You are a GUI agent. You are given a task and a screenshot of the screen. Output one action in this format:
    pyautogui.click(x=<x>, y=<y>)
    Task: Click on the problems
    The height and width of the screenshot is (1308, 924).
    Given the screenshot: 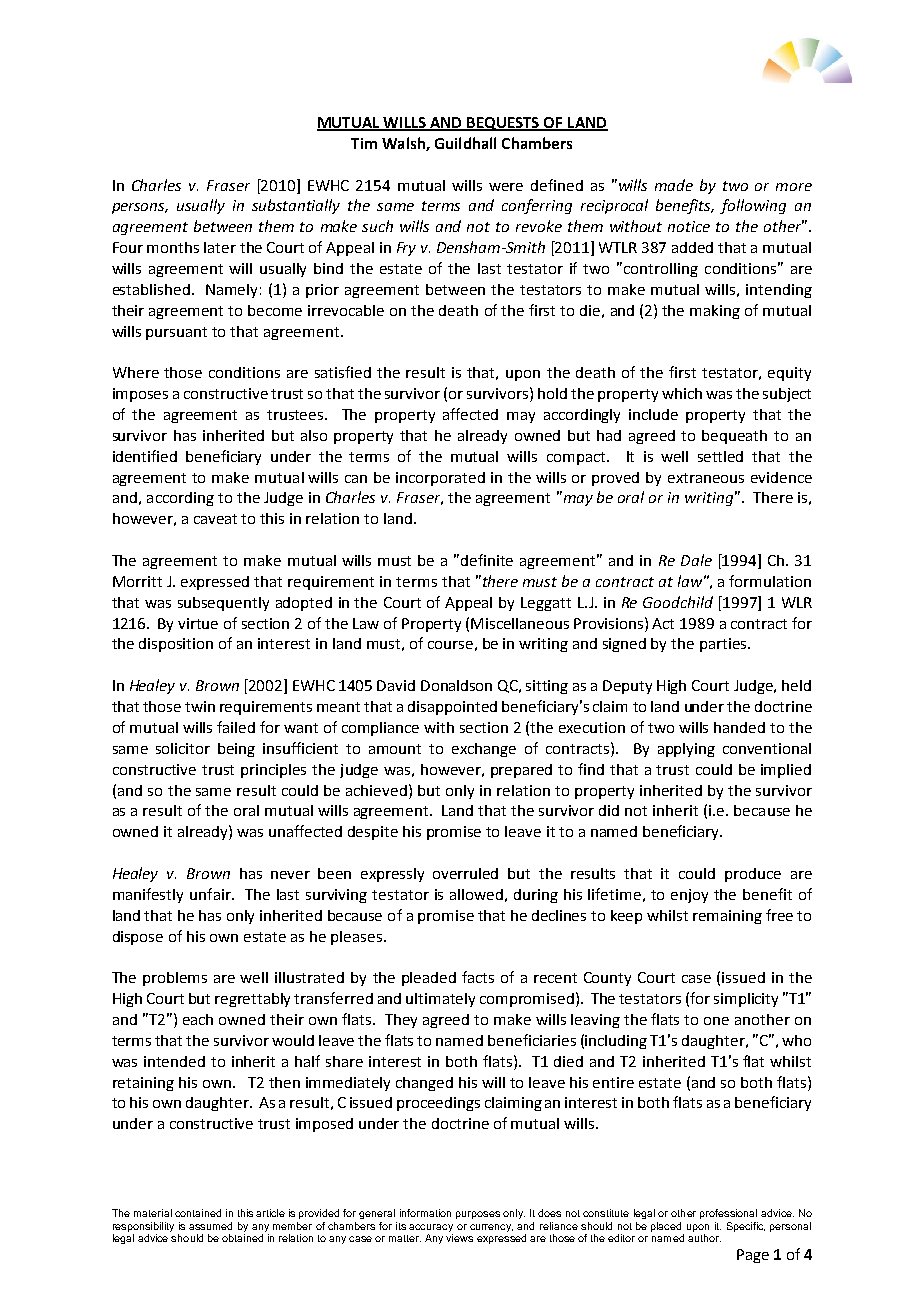 What is the action you would take?
    pyautogui.click(x=175, y=979)
